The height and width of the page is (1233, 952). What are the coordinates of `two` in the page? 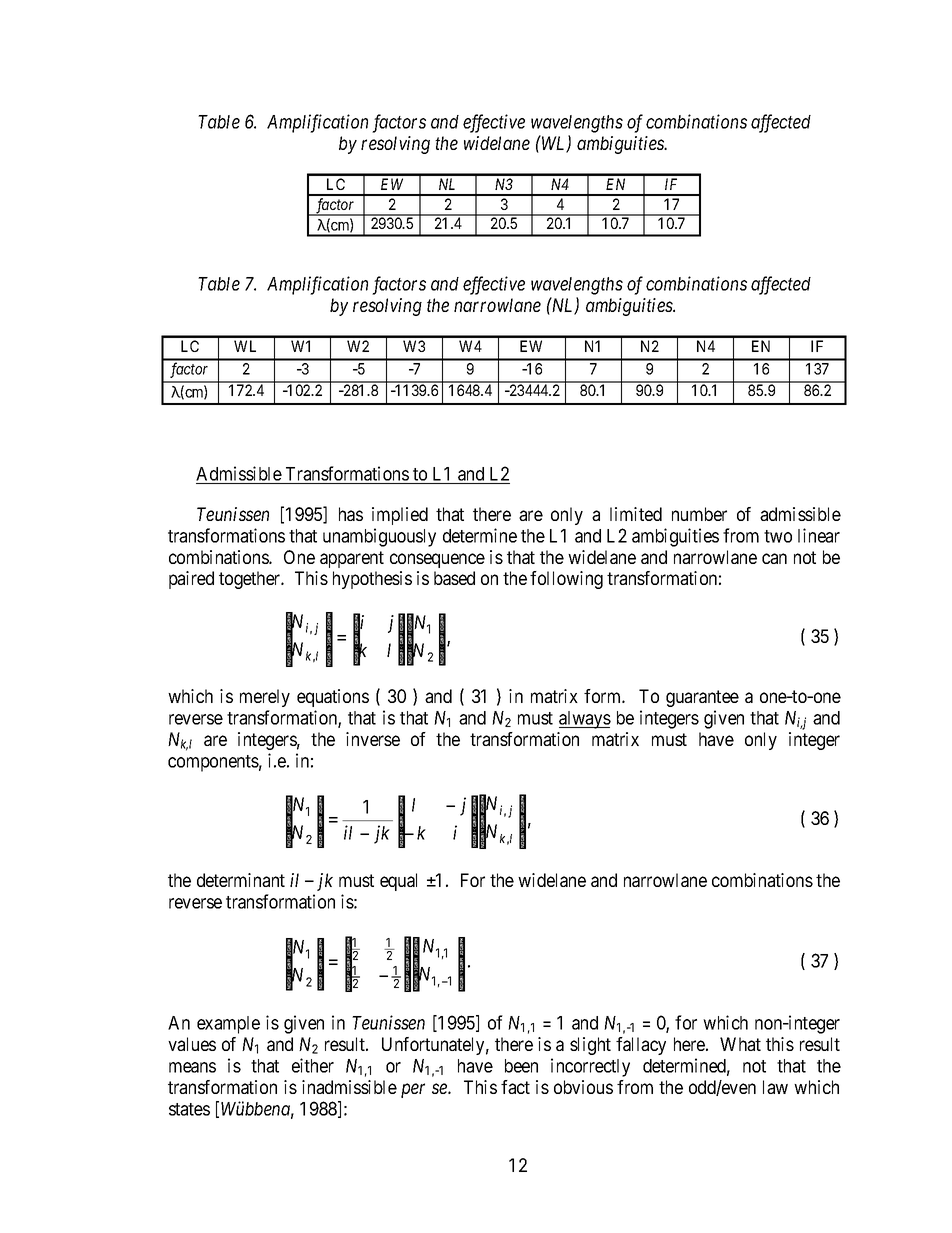 It's located at (778, 536).
